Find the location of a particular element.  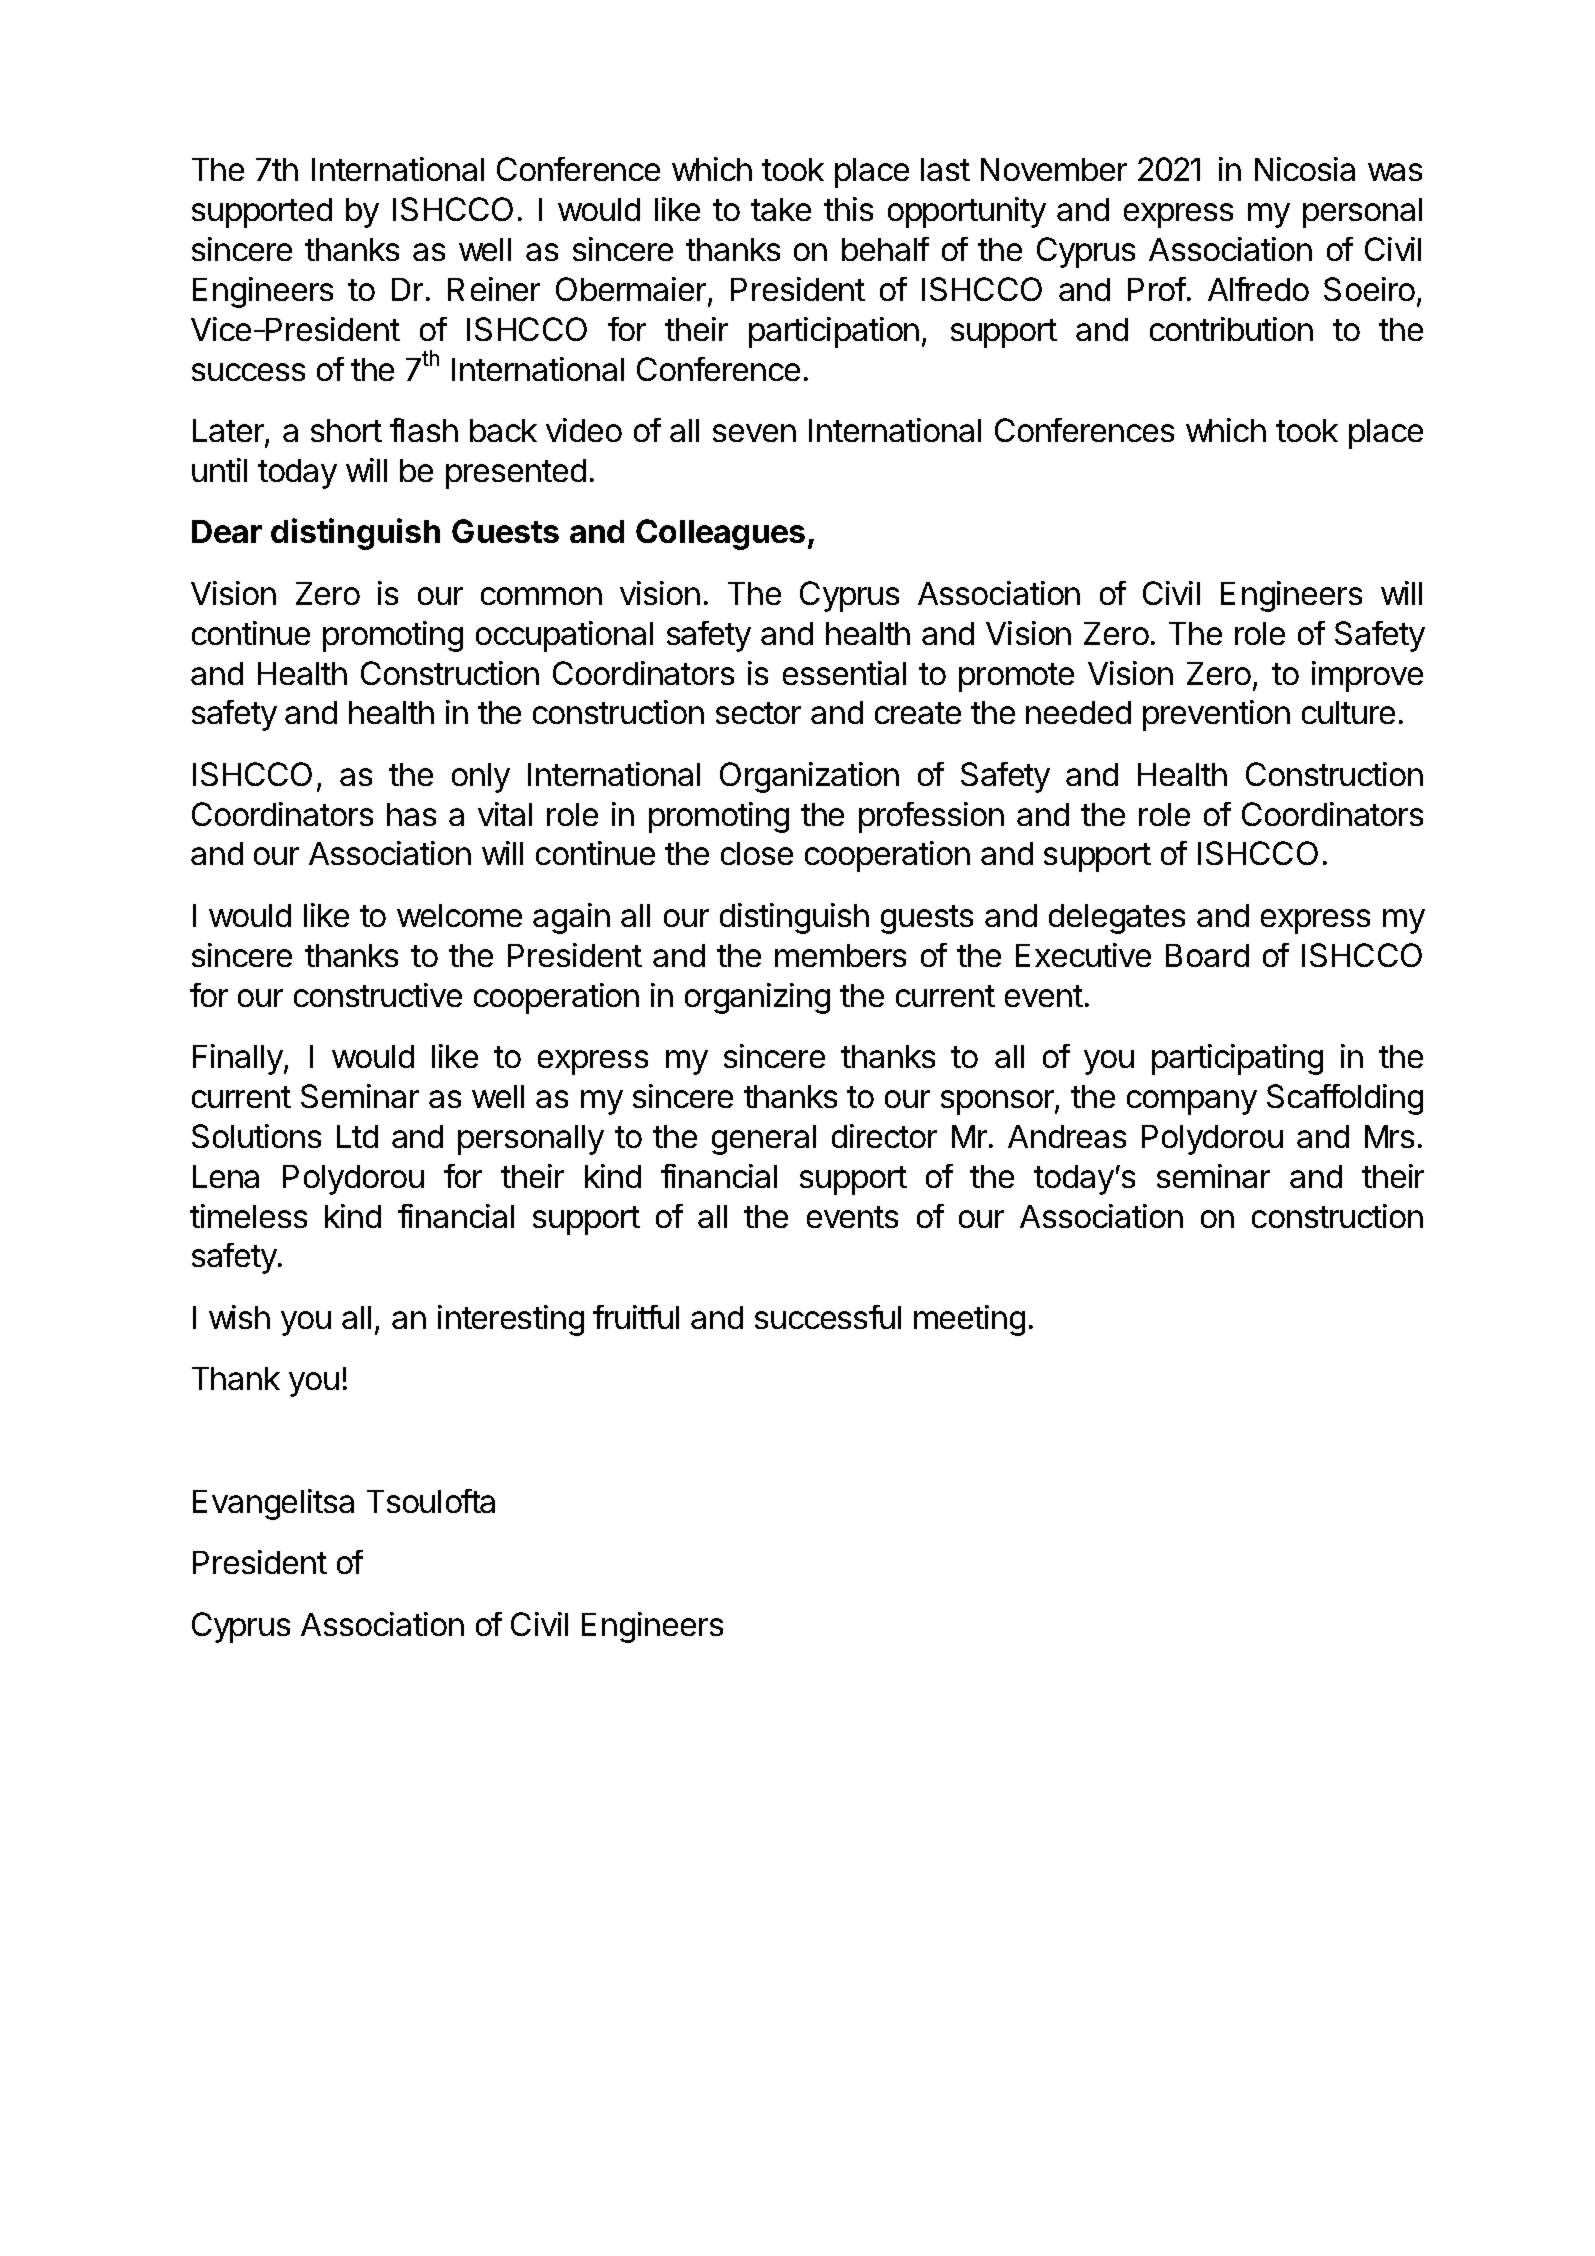

participating is located at coordinates (1237, 1059).
